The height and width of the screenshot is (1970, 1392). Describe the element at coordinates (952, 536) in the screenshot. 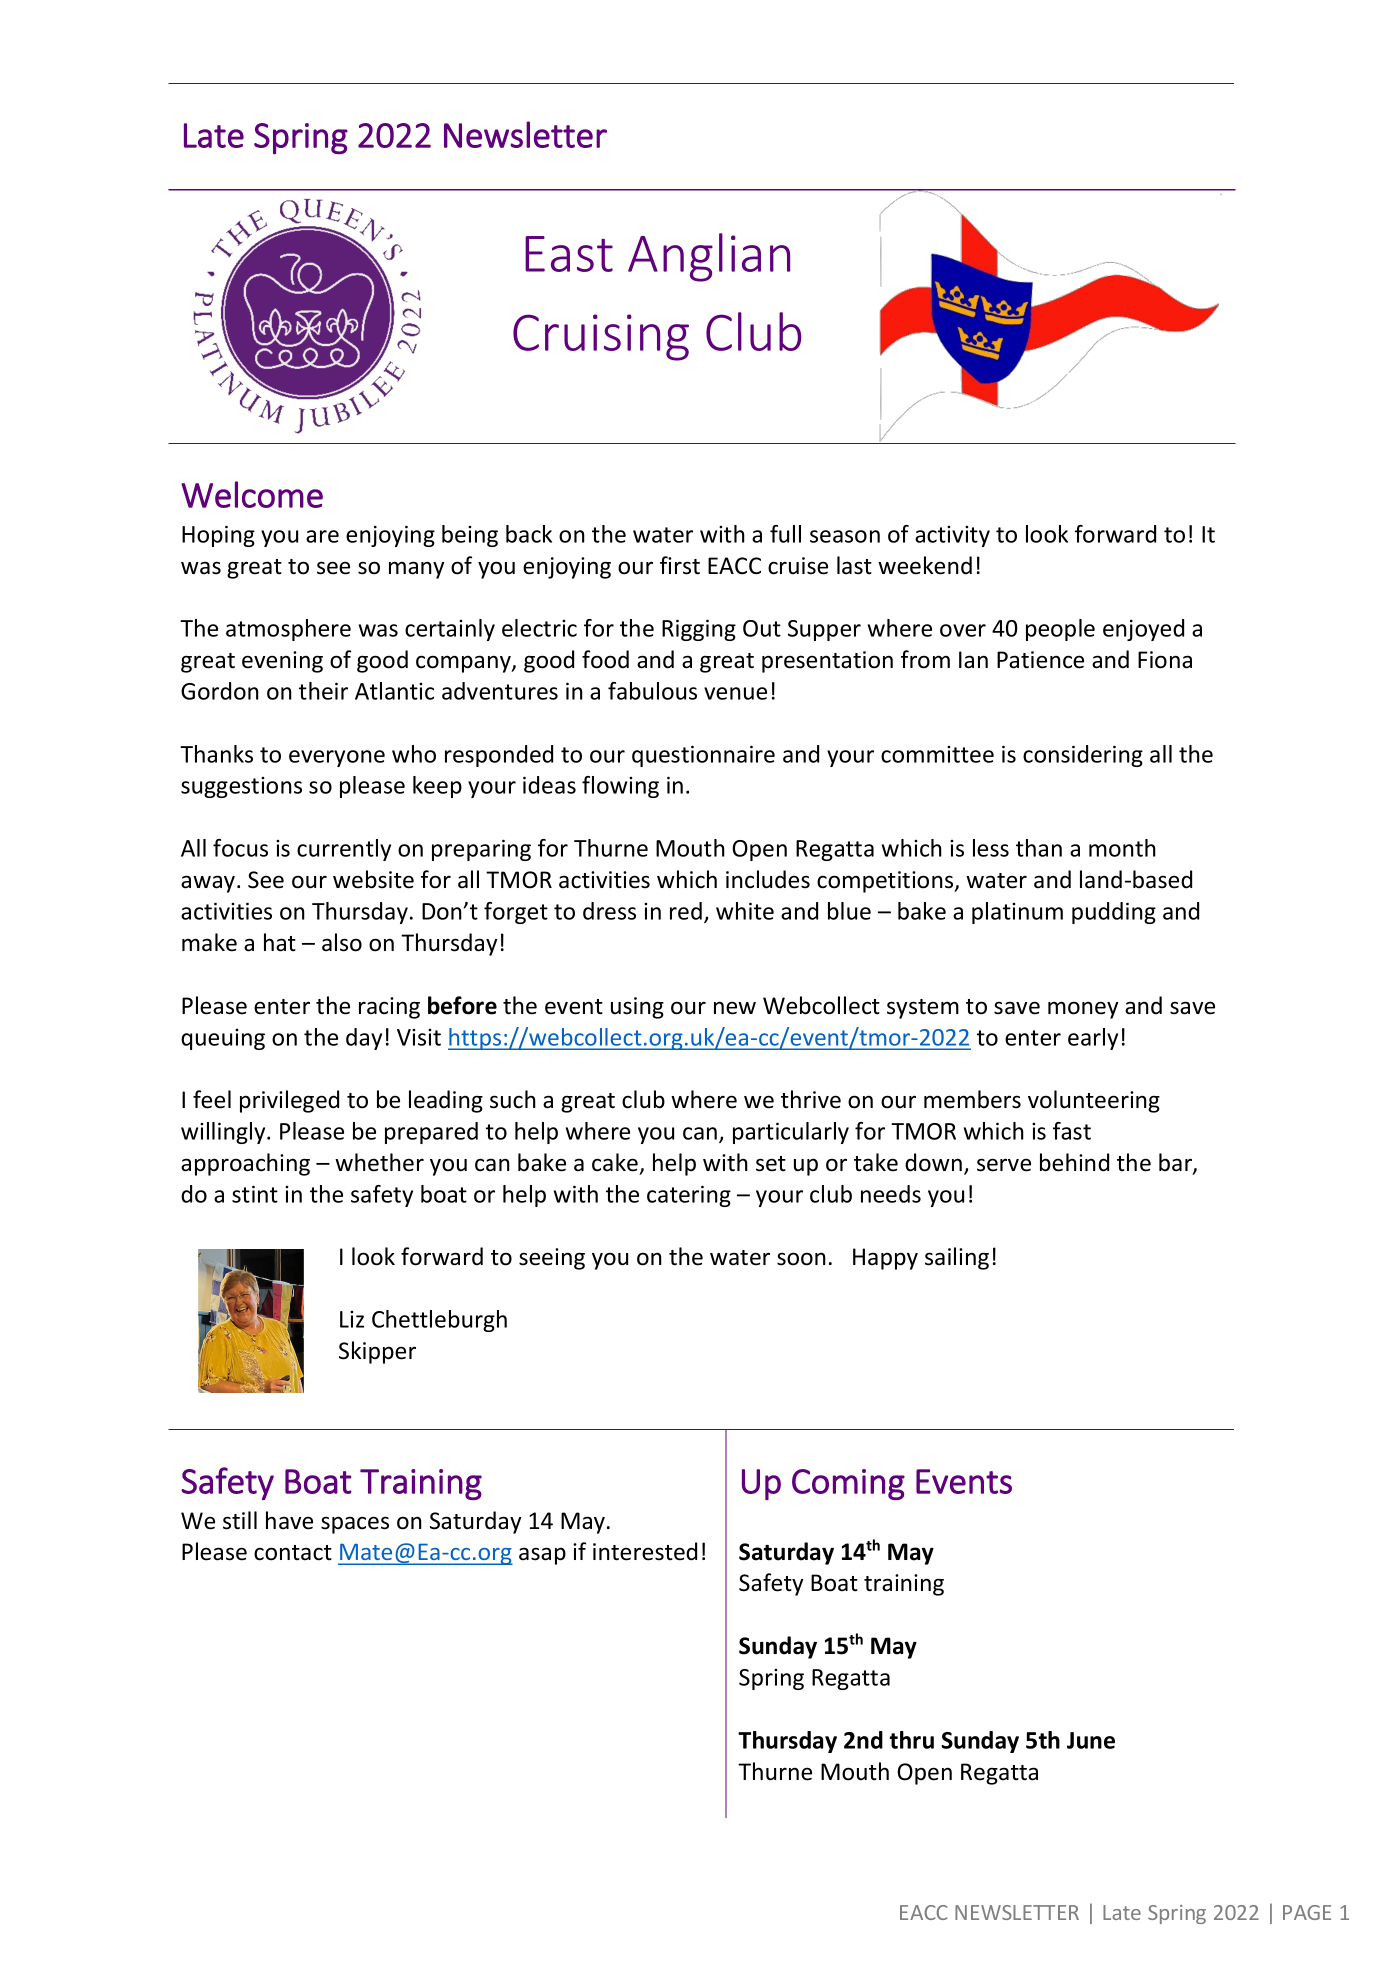

I see `activity` at that location.
